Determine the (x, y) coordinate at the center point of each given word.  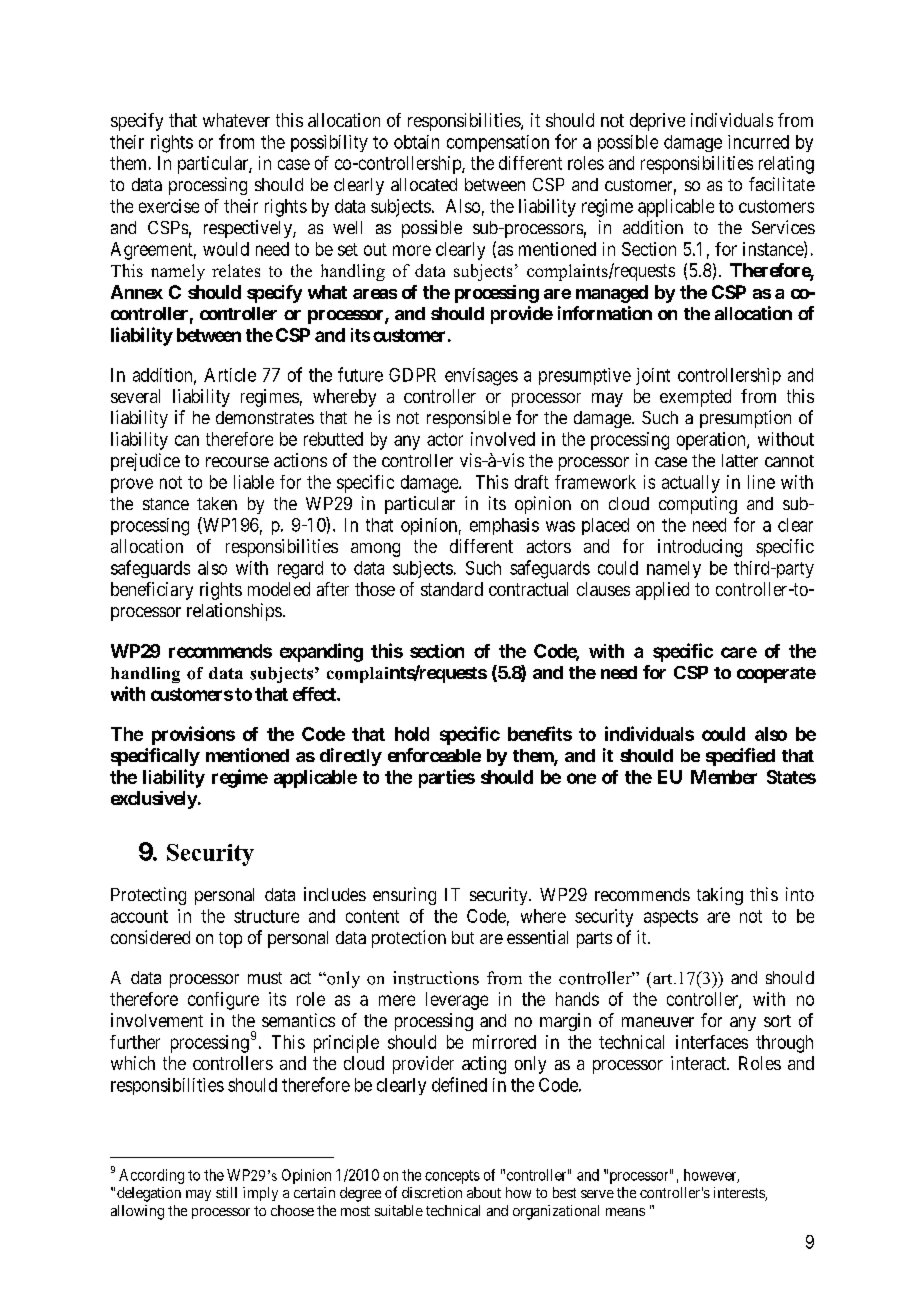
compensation (498, 143)
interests (740, 1194)
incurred (758, 142)
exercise (169, 206)
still (226, 1192)
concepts (452, 1177)
